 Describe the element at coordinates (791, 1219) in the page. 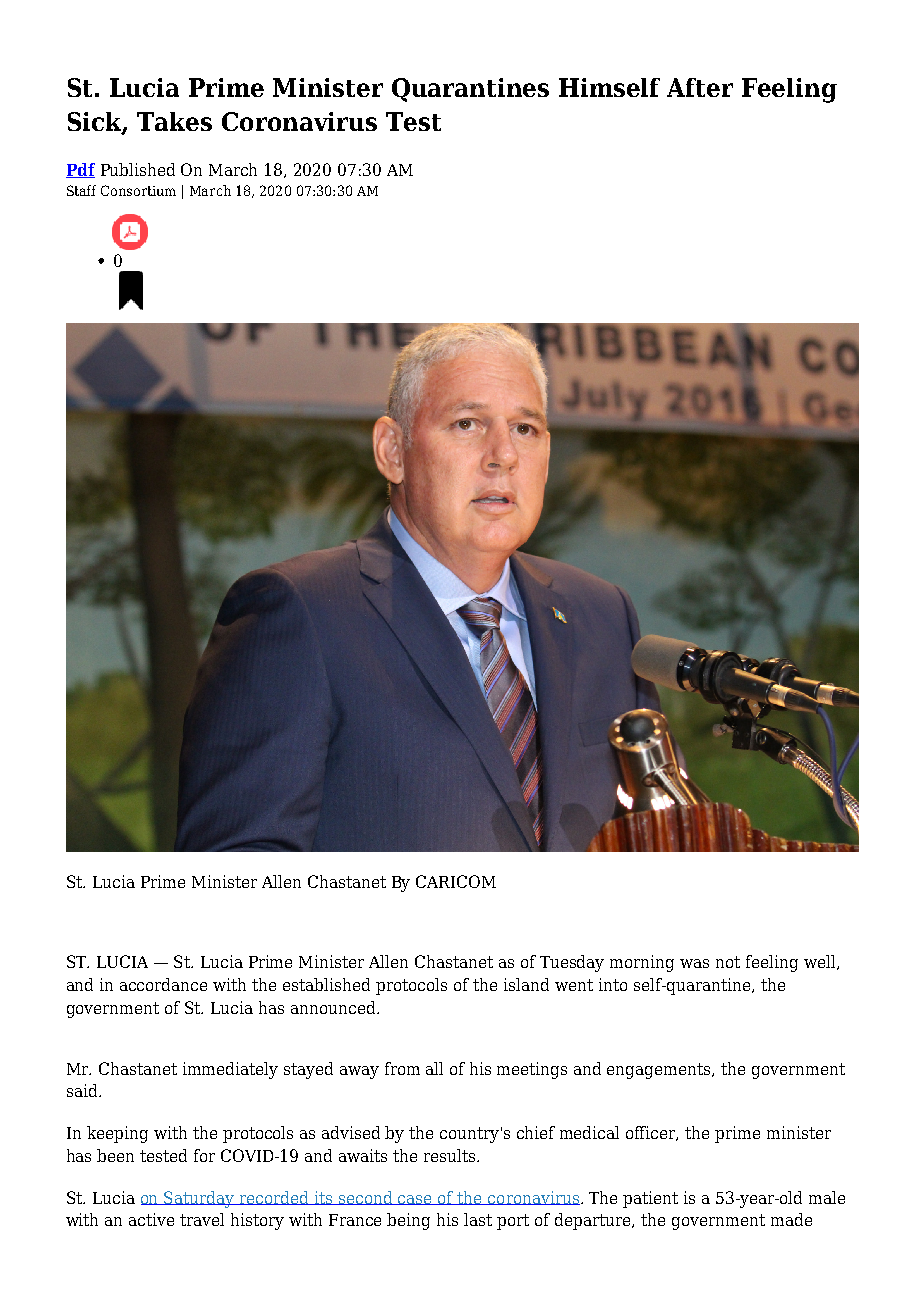

I see `made` at that location.
